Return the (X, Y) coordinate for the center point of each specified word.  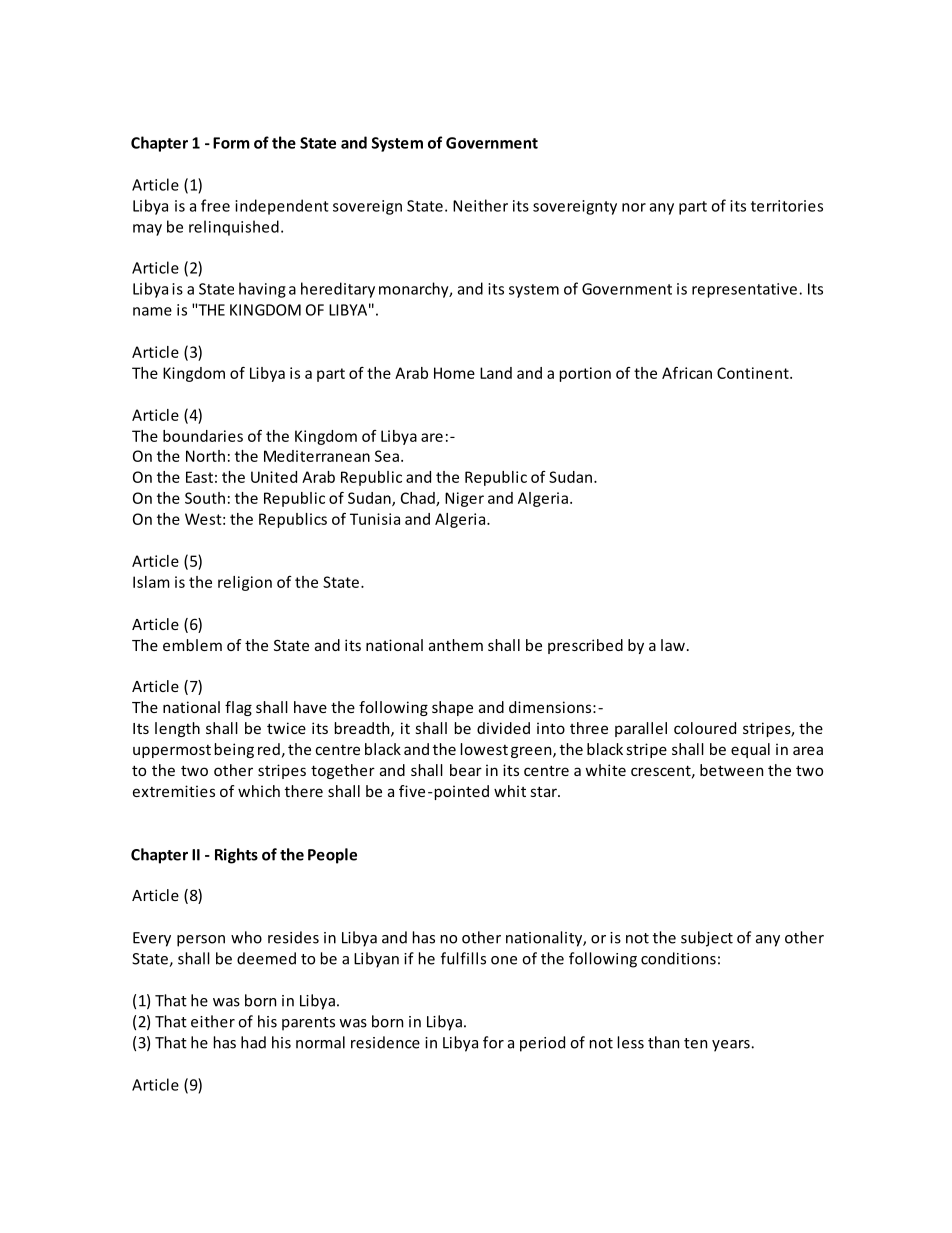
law (673, 645)
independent (282, 207)
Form (231, 143)
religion (245, 583)
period (542, 1044)
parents (308, 1024)
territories (787, 206)
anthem (456, 645)
